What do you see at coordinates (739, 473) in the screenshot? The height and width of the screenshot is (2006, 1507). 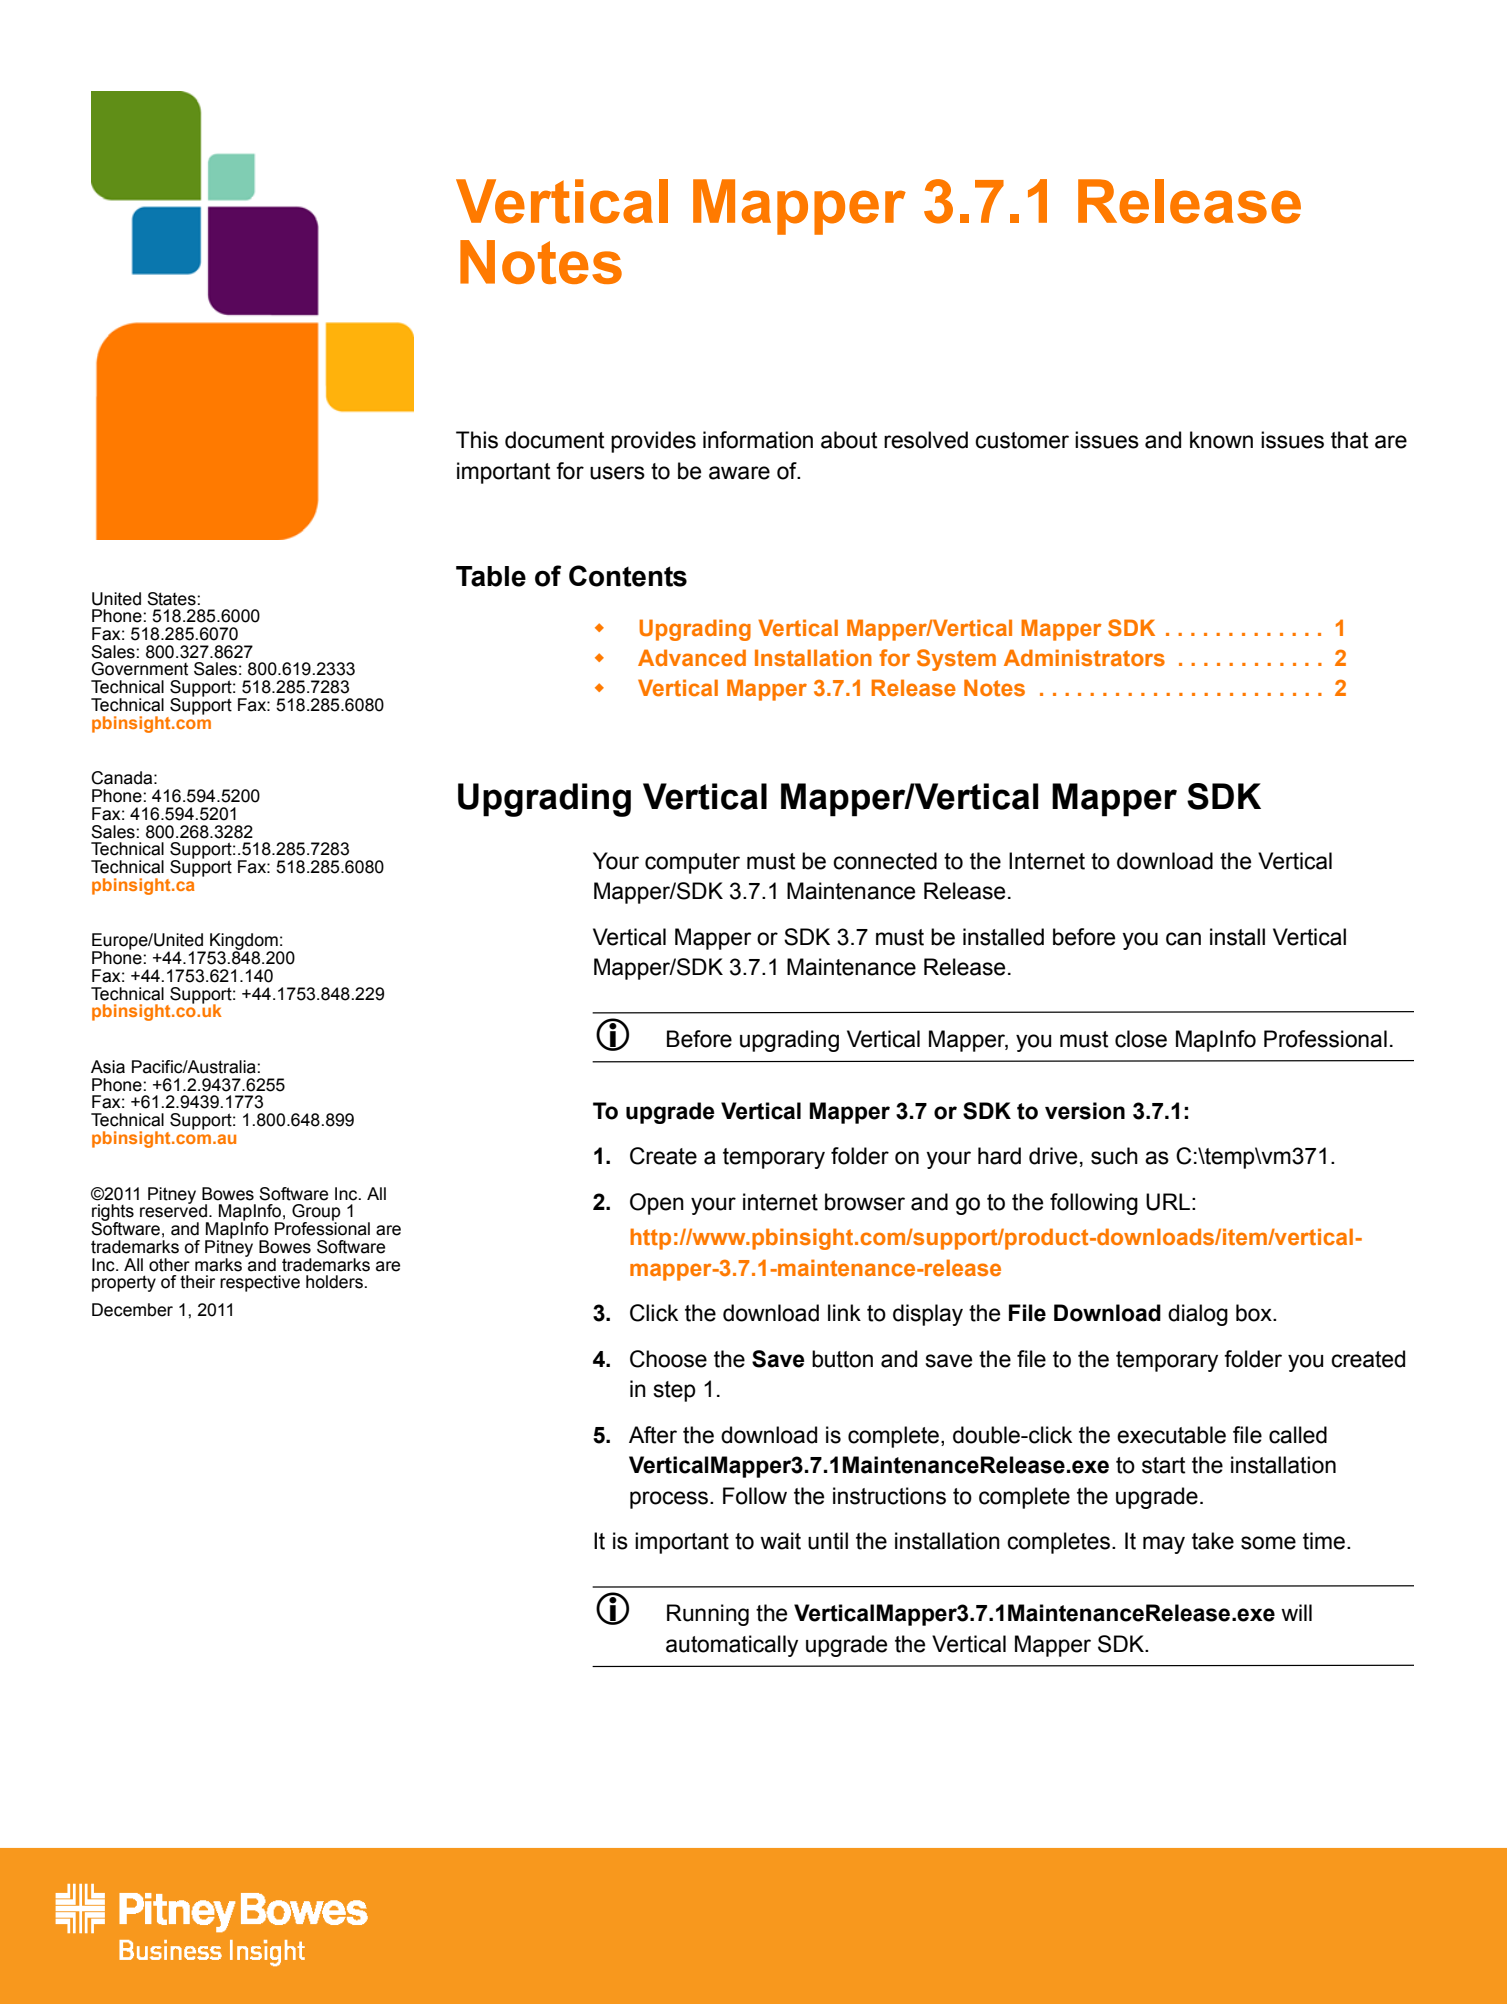 I see `aware` at bounding box center [739, 473].
